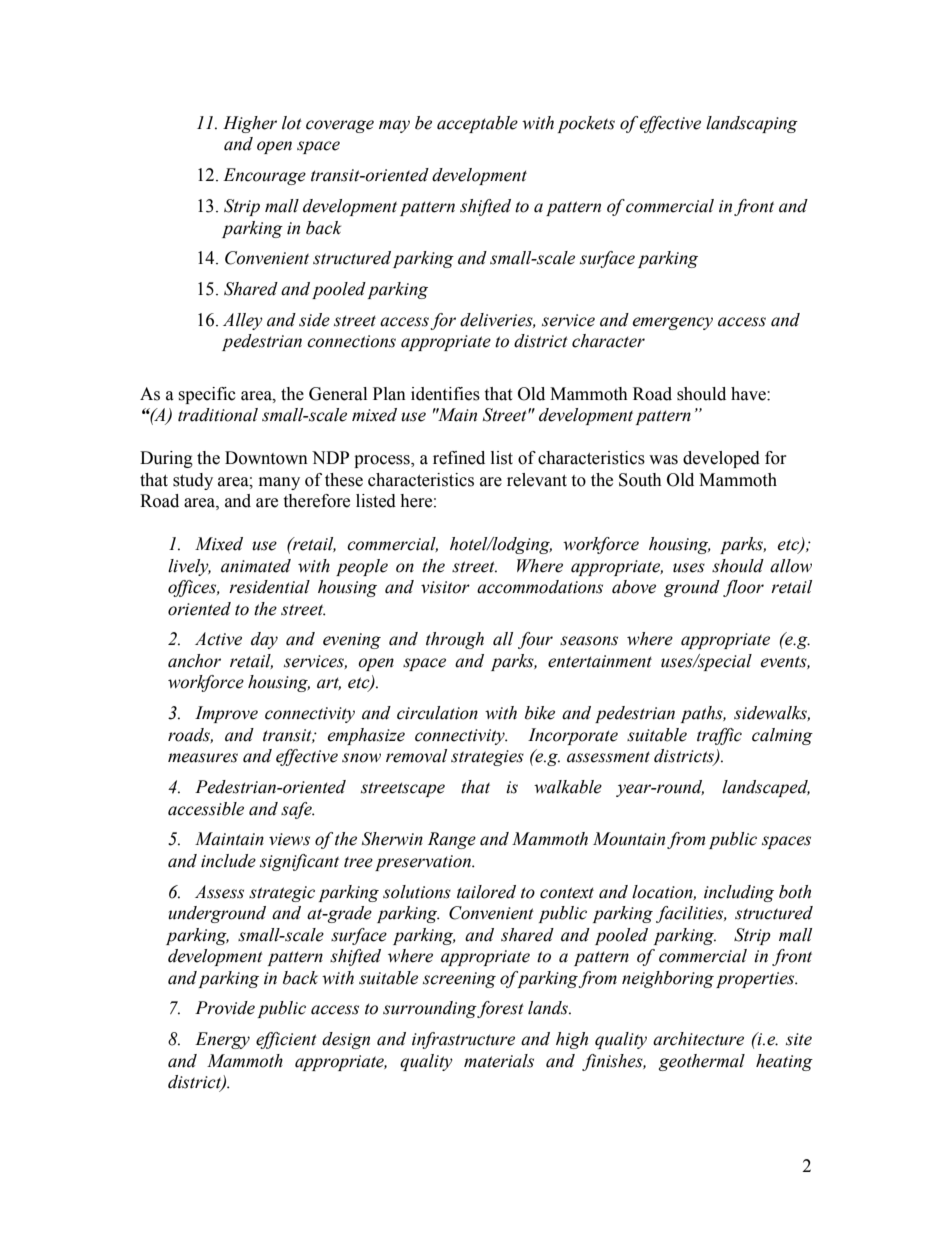 The image size is (952, 1233). What do you see at coordinates (226, 714) in the screenshot?
I see `Improve` at bounding box center [226, 714].
